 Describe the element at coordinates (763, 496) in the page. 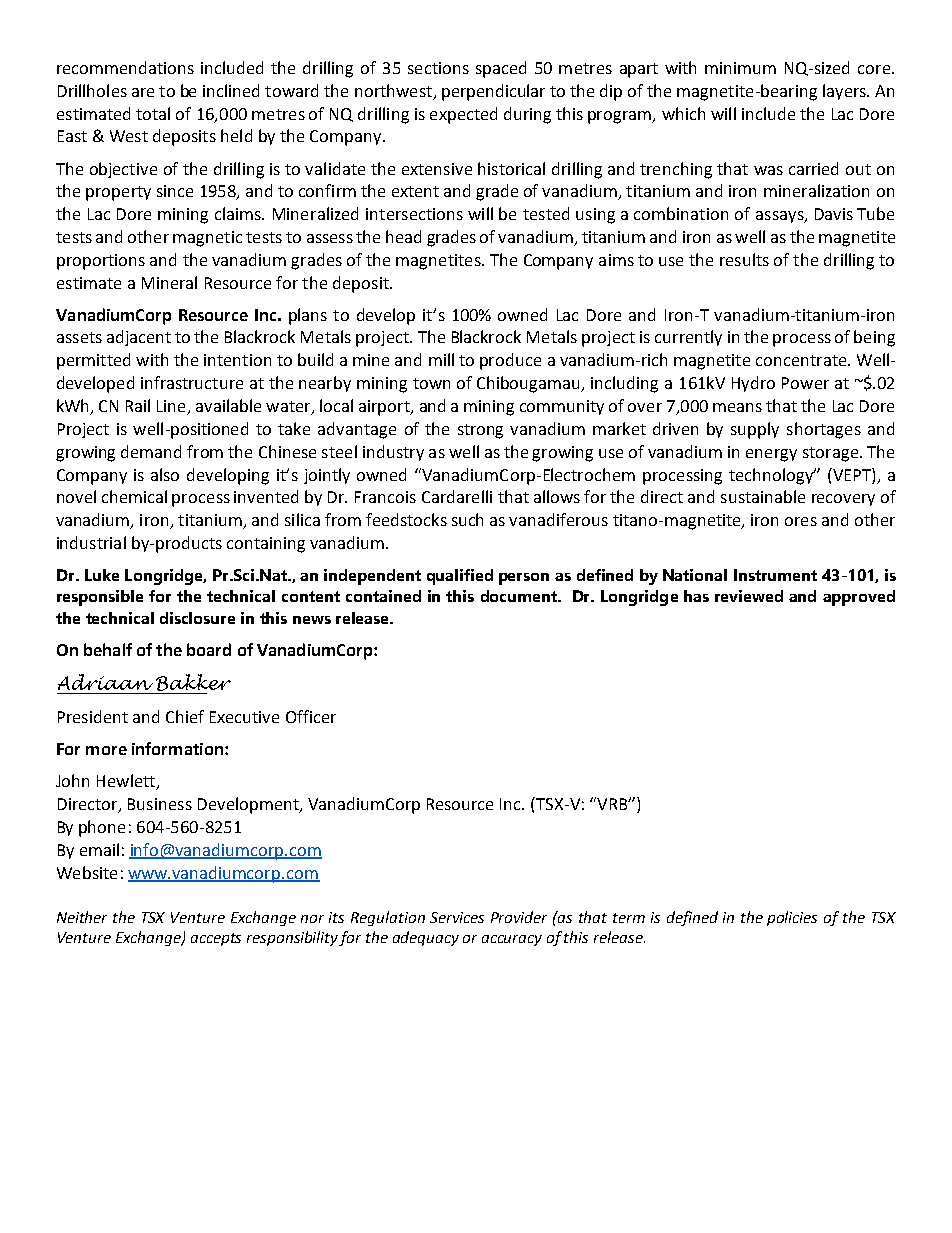

I see `sustainable` at that location.
